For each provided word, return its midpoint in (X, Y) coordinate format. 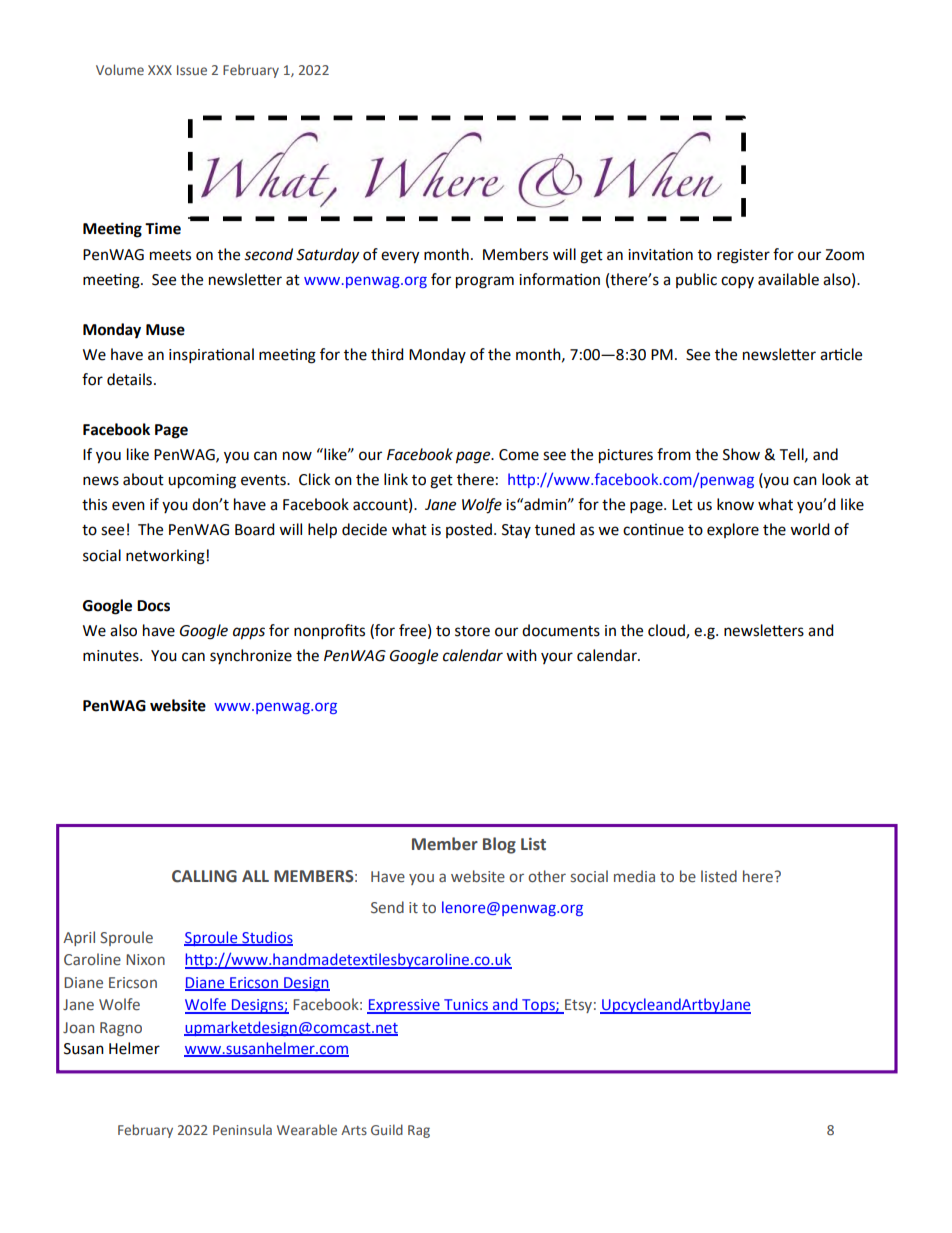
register (743, 256)
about (143, 479)
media (634, 876)
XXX (160, 70)
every (400, 257)
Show (741, 454)
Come (519, 455)
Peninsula (242, 1129)
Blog (499, 845)
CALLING (204, 876)
